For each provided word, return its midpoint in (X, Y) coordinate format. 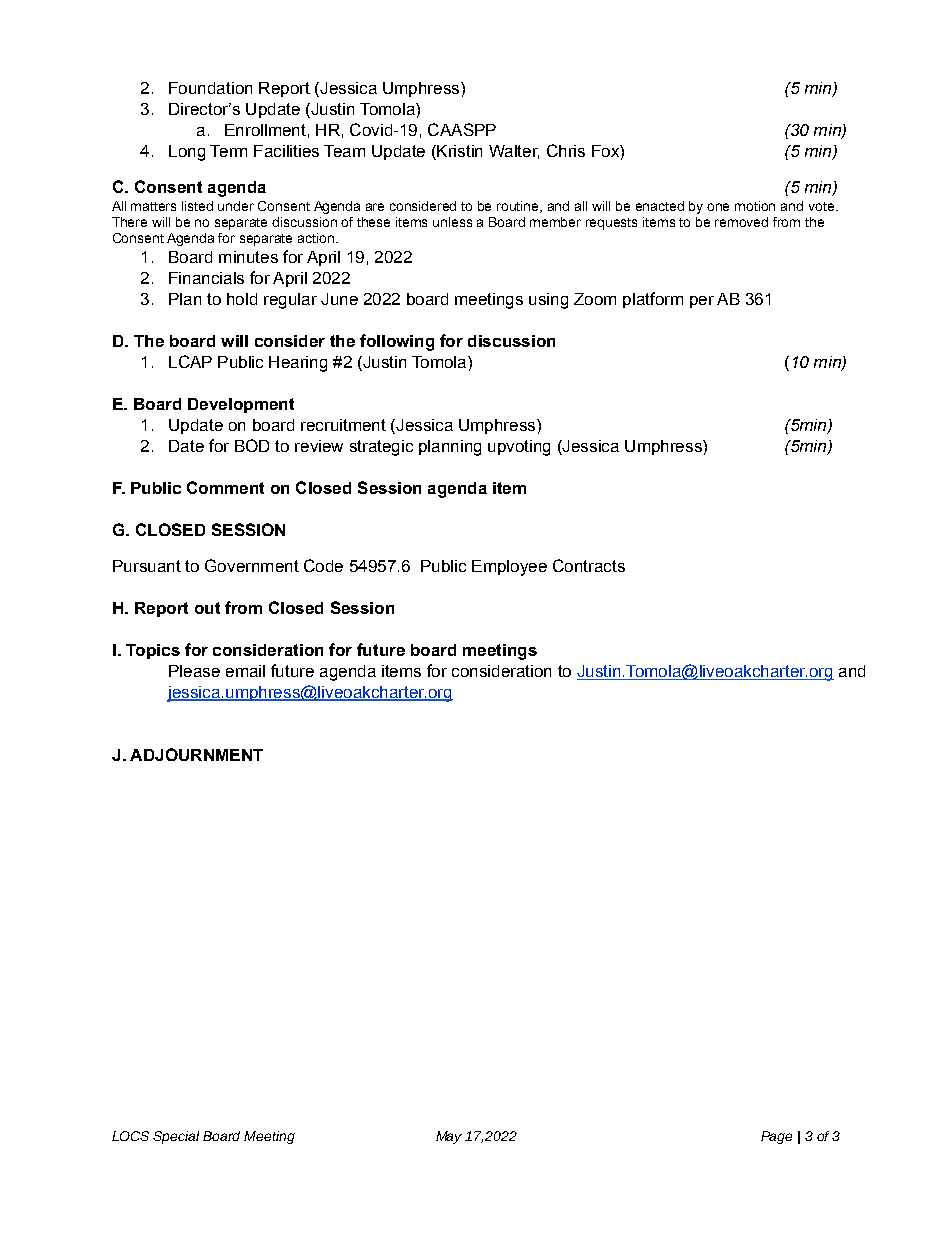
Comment (225, 487)
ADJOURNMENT (196, 754)
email (245, 671)
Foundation (210, 88)
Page (776, 1137)
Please (194, 671)
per (702, 302)
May (449, 1137)
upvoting (519, 448)
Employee (509, 568)
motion (755, 206)
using (548, 301)
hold (242, 299)
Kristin (458, 151)
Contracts (589, 565)
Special (176, 1137)
